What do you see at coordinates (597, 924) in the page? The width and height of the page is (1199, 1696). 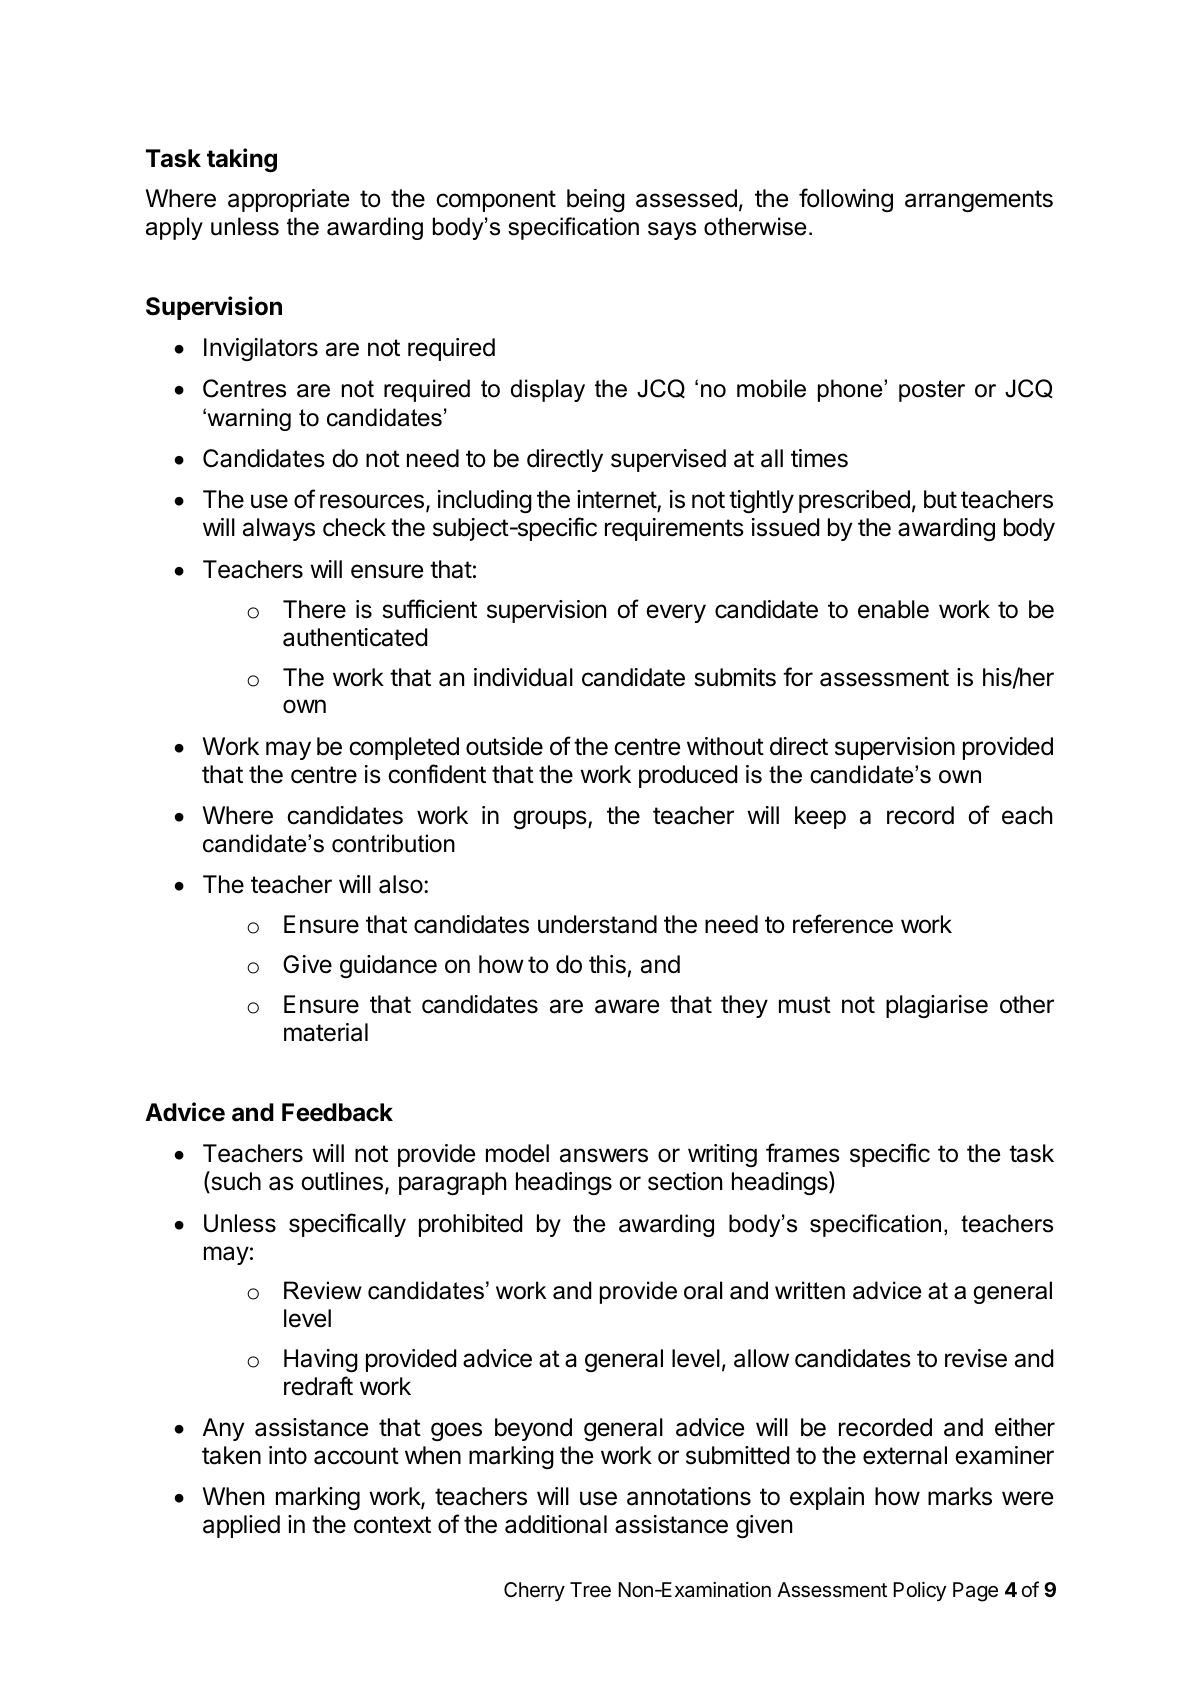 I see `understand` at bounding box center [597, 924].
